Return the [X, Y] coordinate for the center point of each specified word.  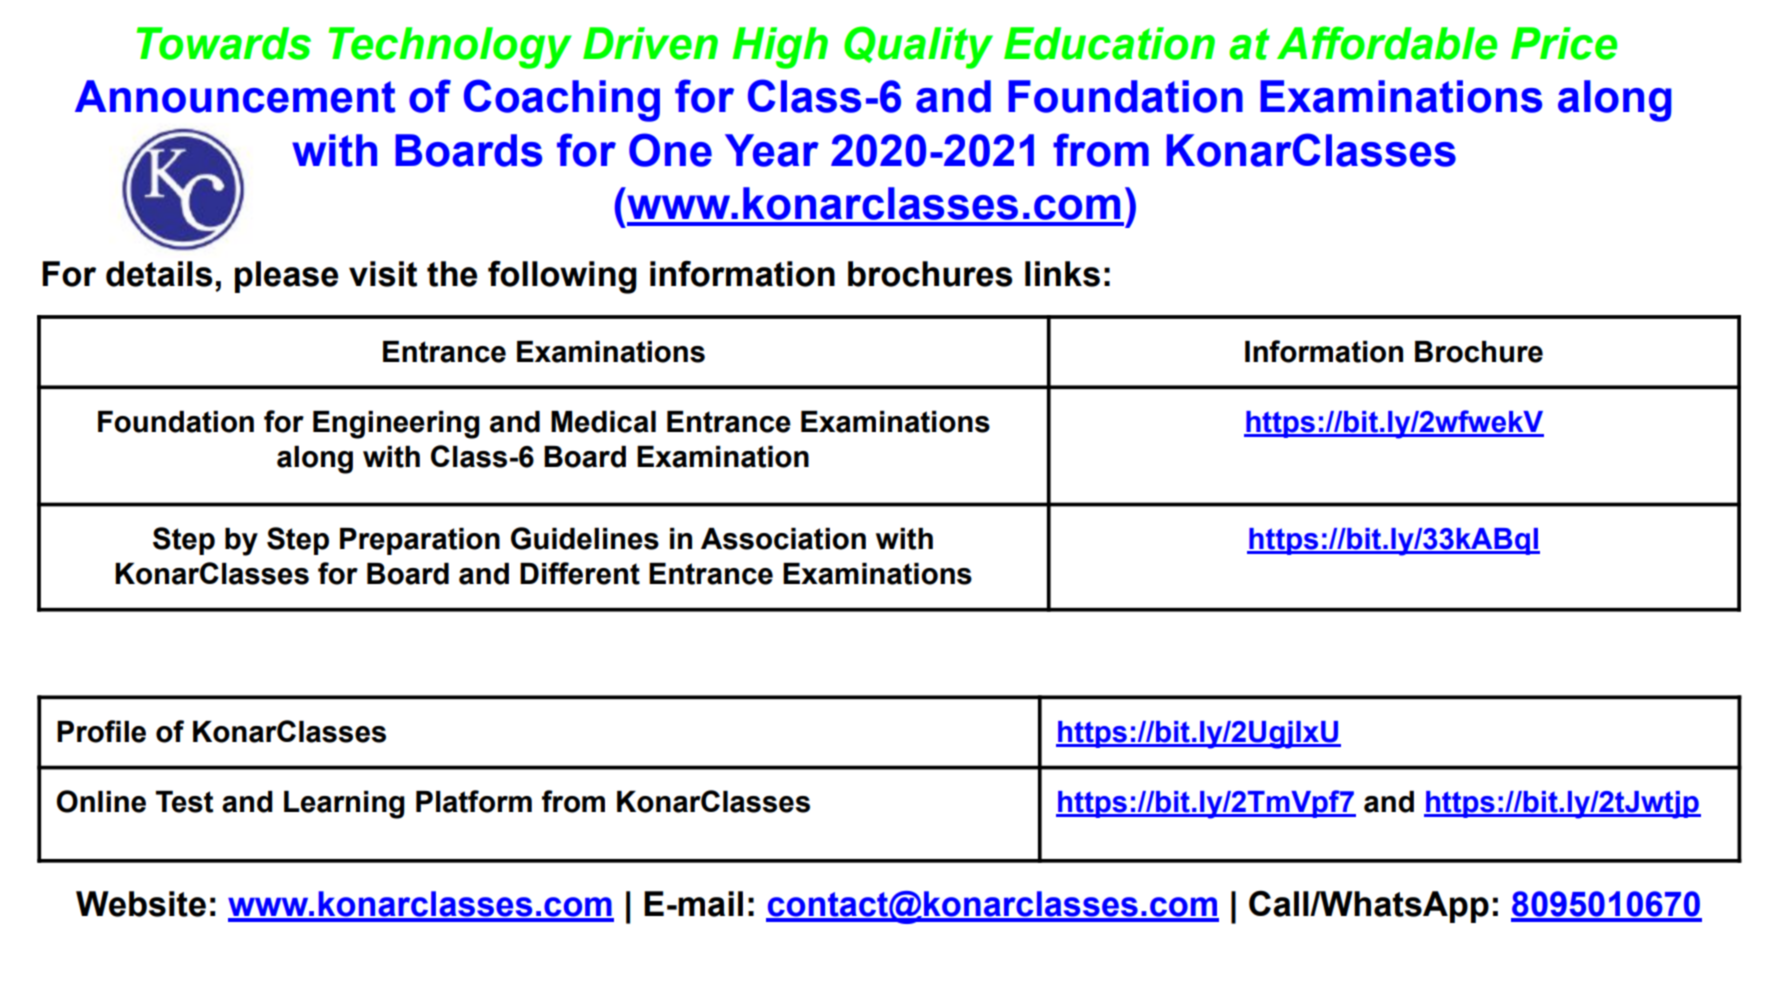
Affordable [1387, 43]
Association [783, 539]
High [780, 48]
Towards [224, 43]
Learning [344, 805]
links [1062, 274]
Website [141, 904]
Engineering [396, 425]
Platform [474, 801]
